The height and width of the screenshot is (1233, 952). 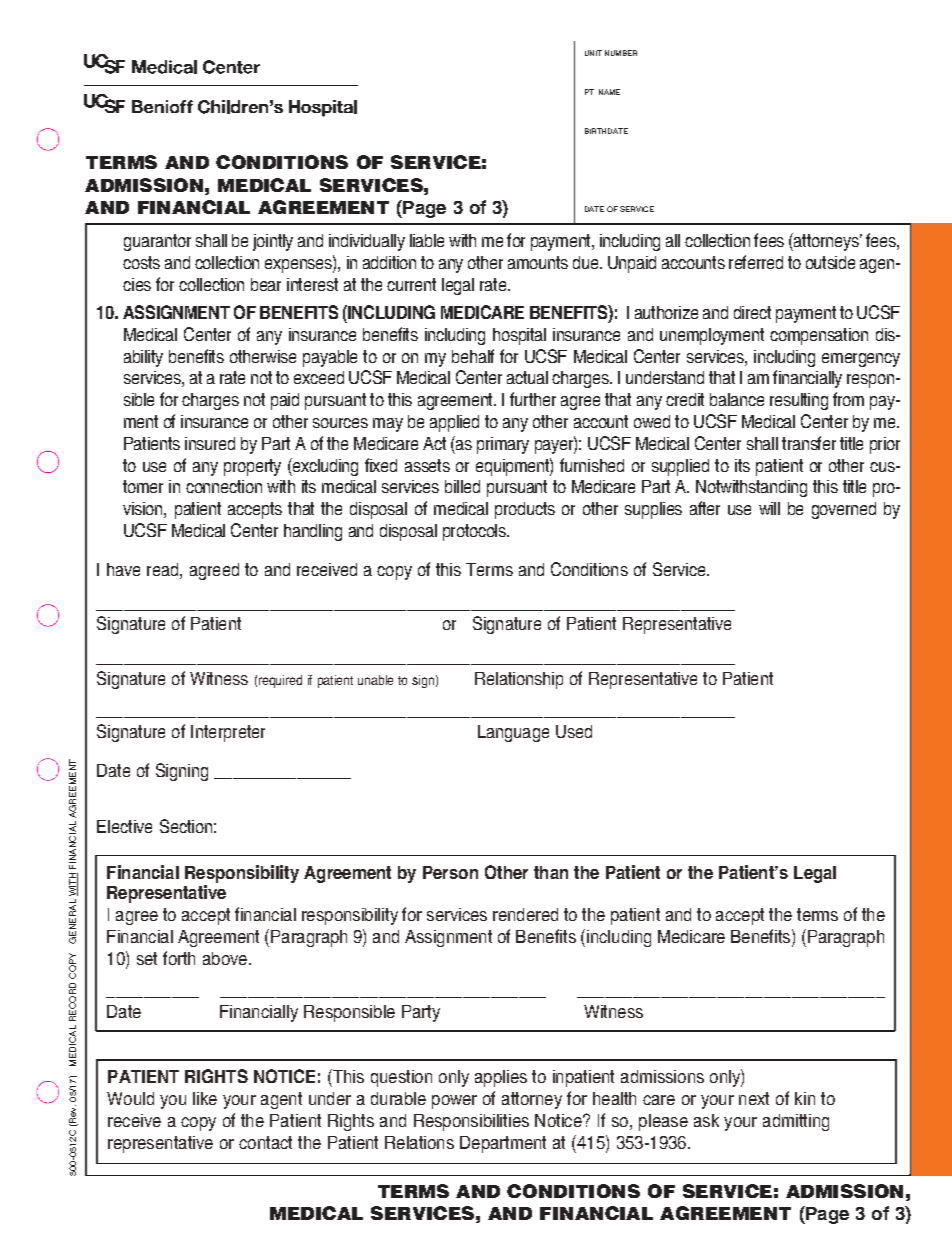 I want to click on applies, so click(x=501, y=1078).
